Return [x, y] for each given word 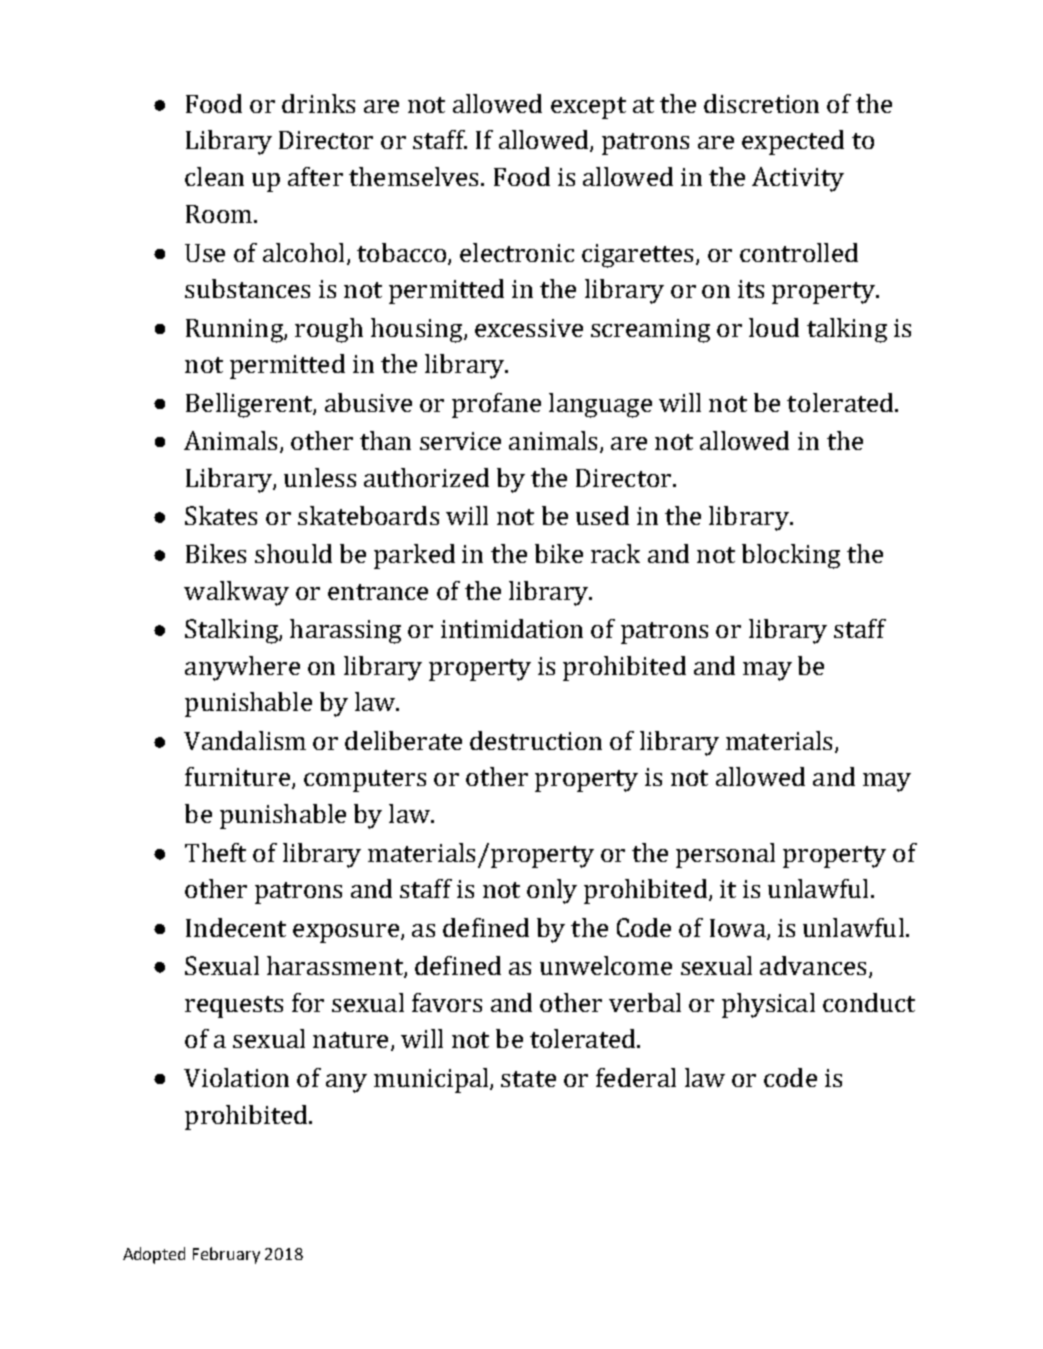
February [226, 1255]
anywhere [242, 668]
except [588, 108]
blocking [791, 556]
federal [636, 1077]
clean [214, 176]
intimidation [512, 628]
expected [793, 142]
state [528, 1079]
